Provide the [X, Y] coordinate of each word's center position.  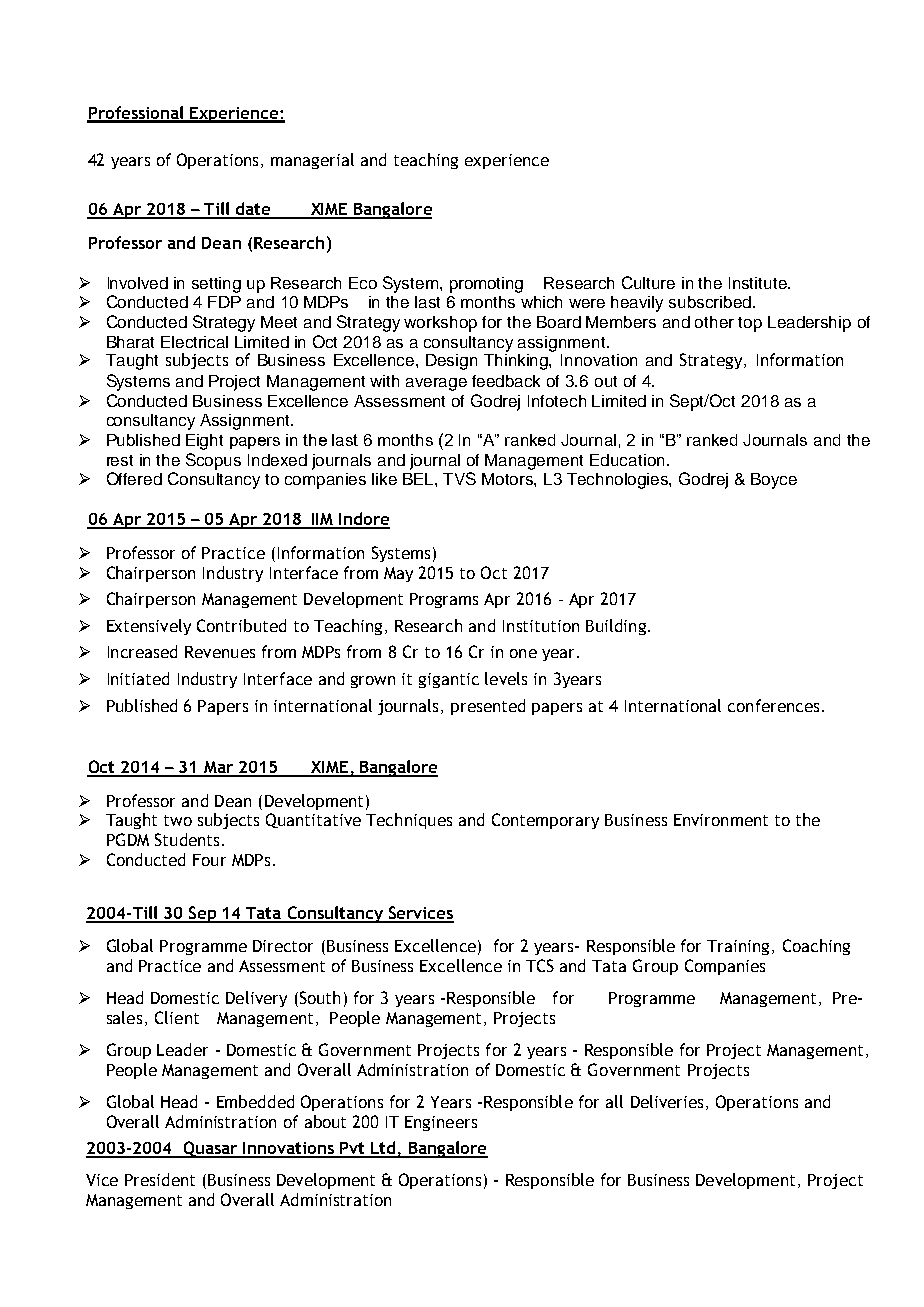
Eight [204, 442]
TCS [540, 965]
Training [740, 947]
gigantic [449, 680]
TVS [459, 478]
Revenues [220, 652]
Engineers [441, 1123]
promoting [486, 285]
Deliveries [667, 1101]
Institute [759, 283]
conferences [773, 705]
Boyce [774, 481]
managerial [312, 161]
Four [209, 860]
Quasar [210, 1149]
